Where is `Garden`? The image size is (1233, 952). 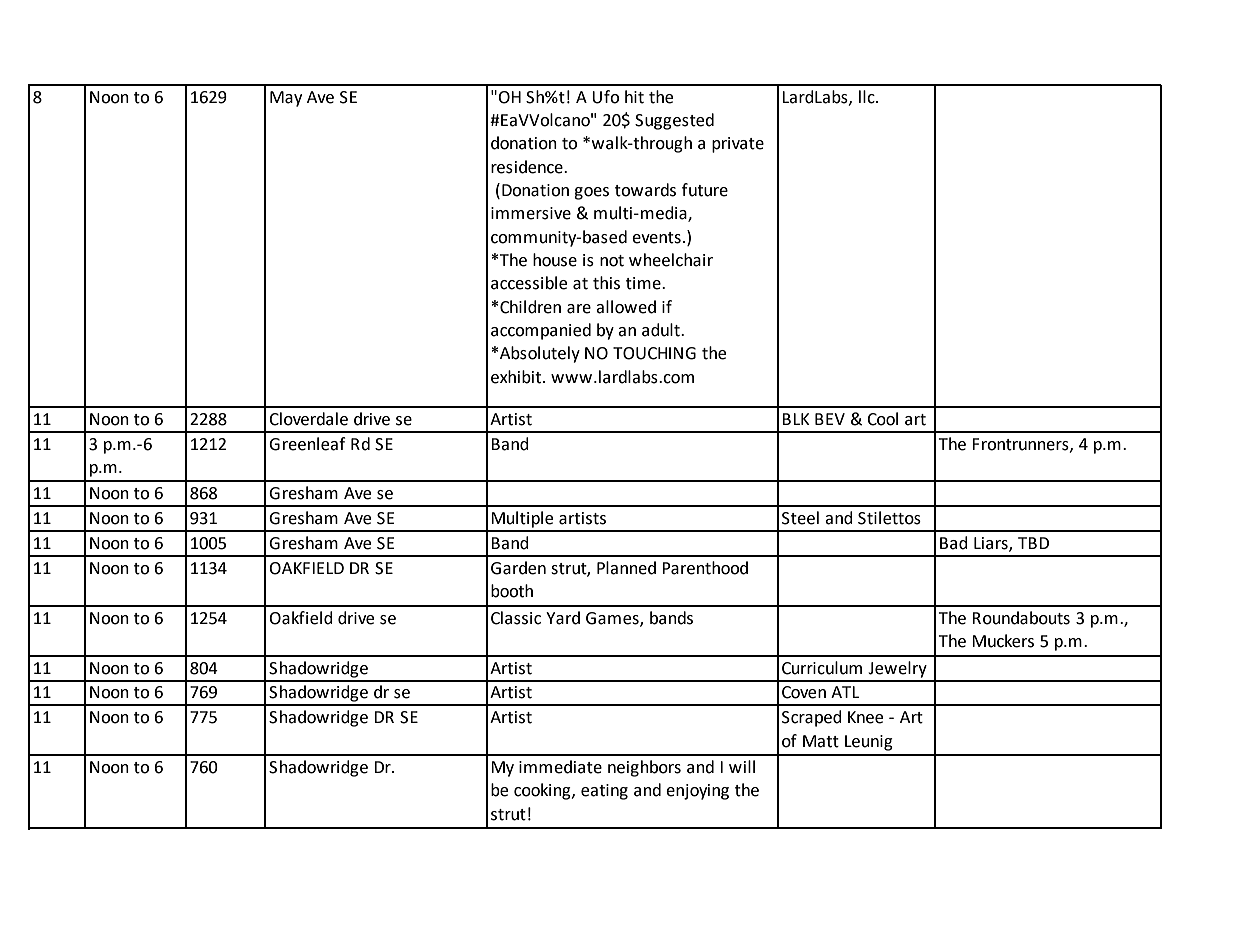 Garden is located at coordinates (518, 568).
